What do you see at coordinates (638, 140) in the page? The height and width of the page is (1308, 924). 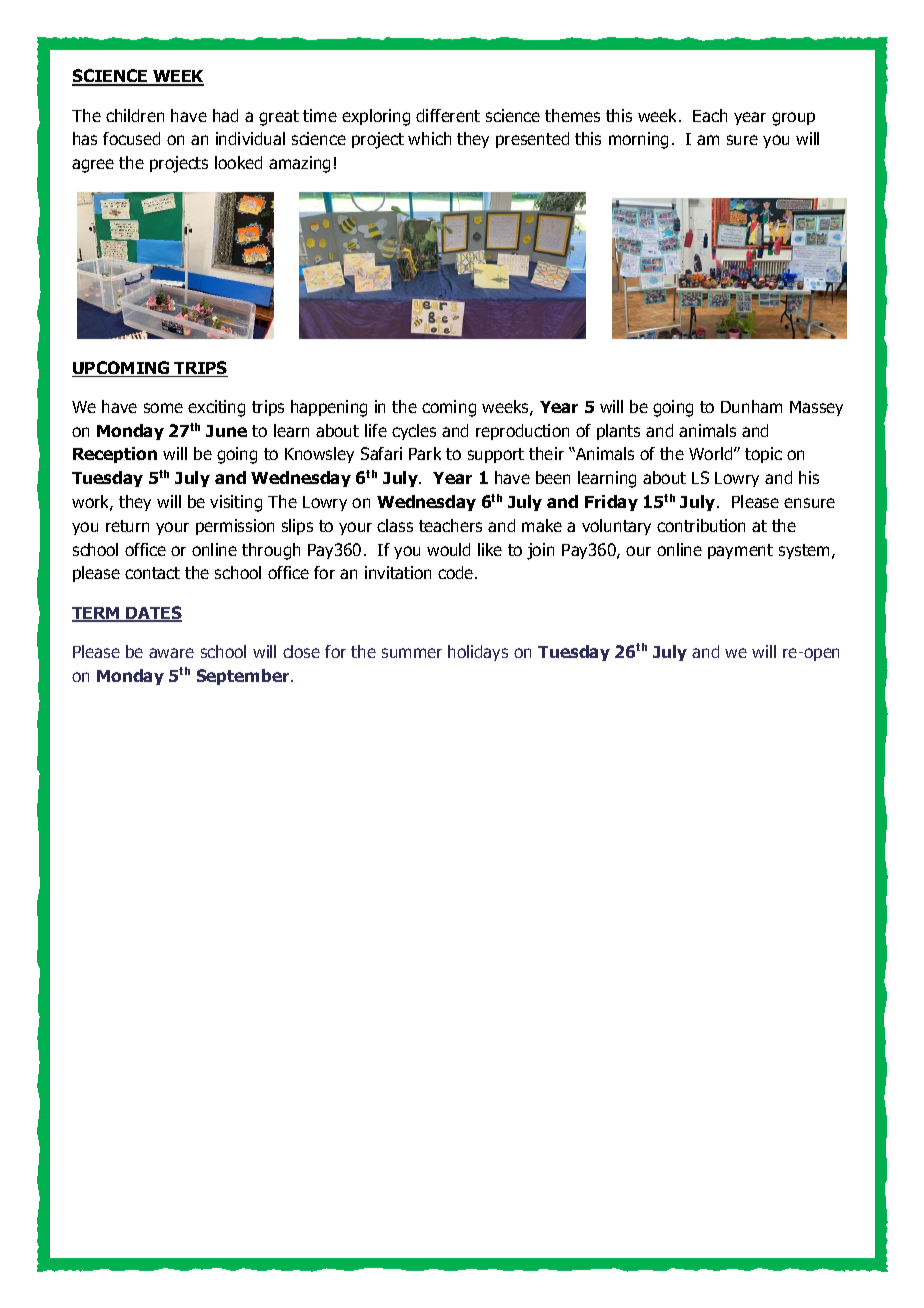 I see `morning` at bounding box center [638, 140].
